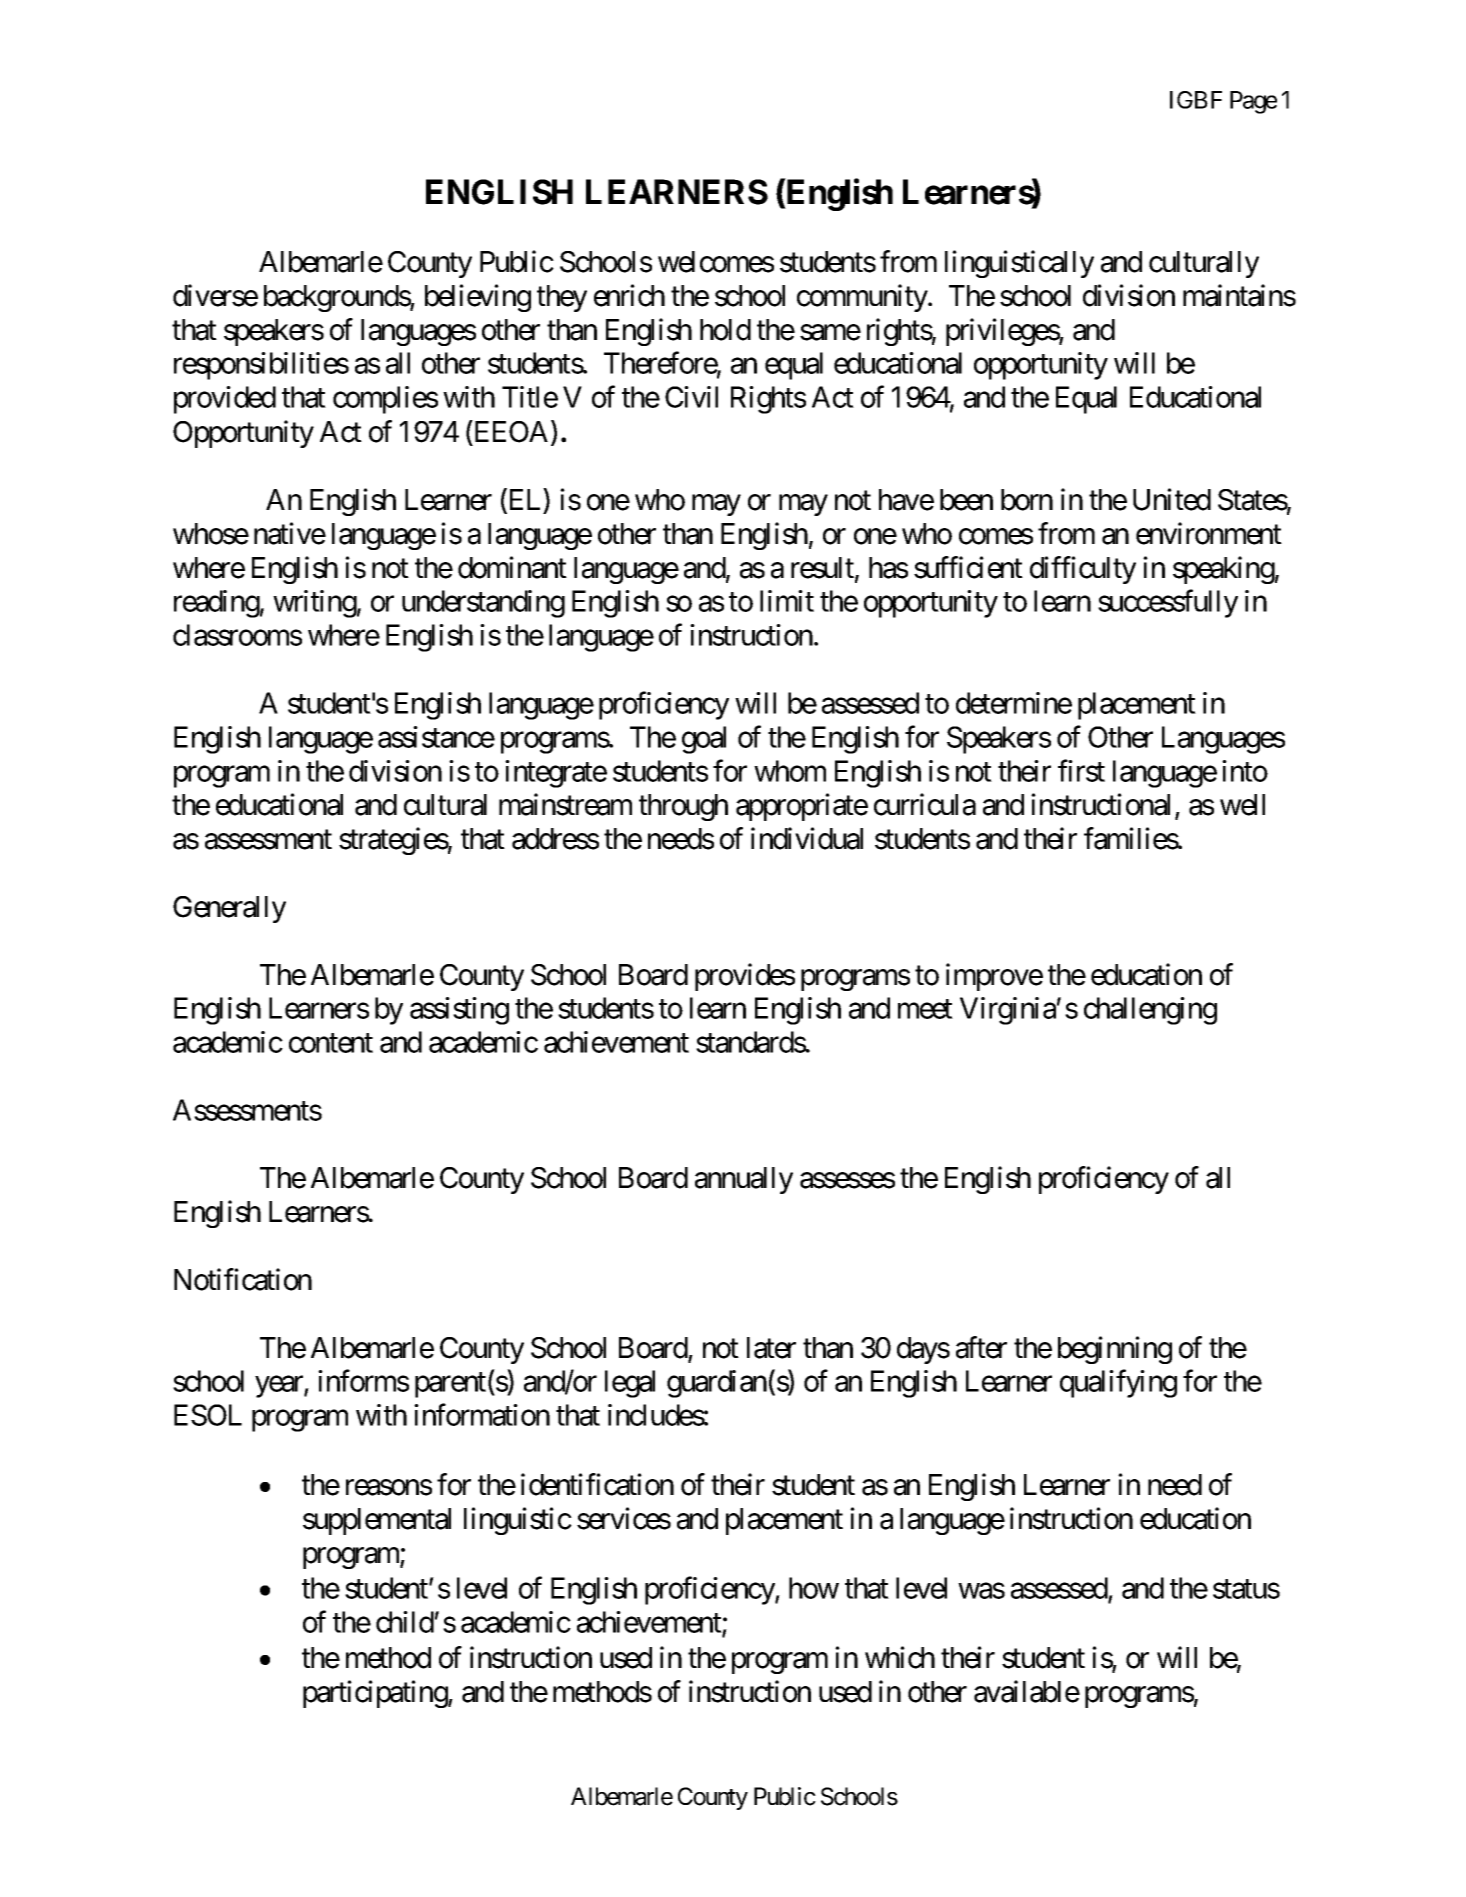 The image size is (1466, 1897). I want to click on beginning, so click(1115, 1350).
